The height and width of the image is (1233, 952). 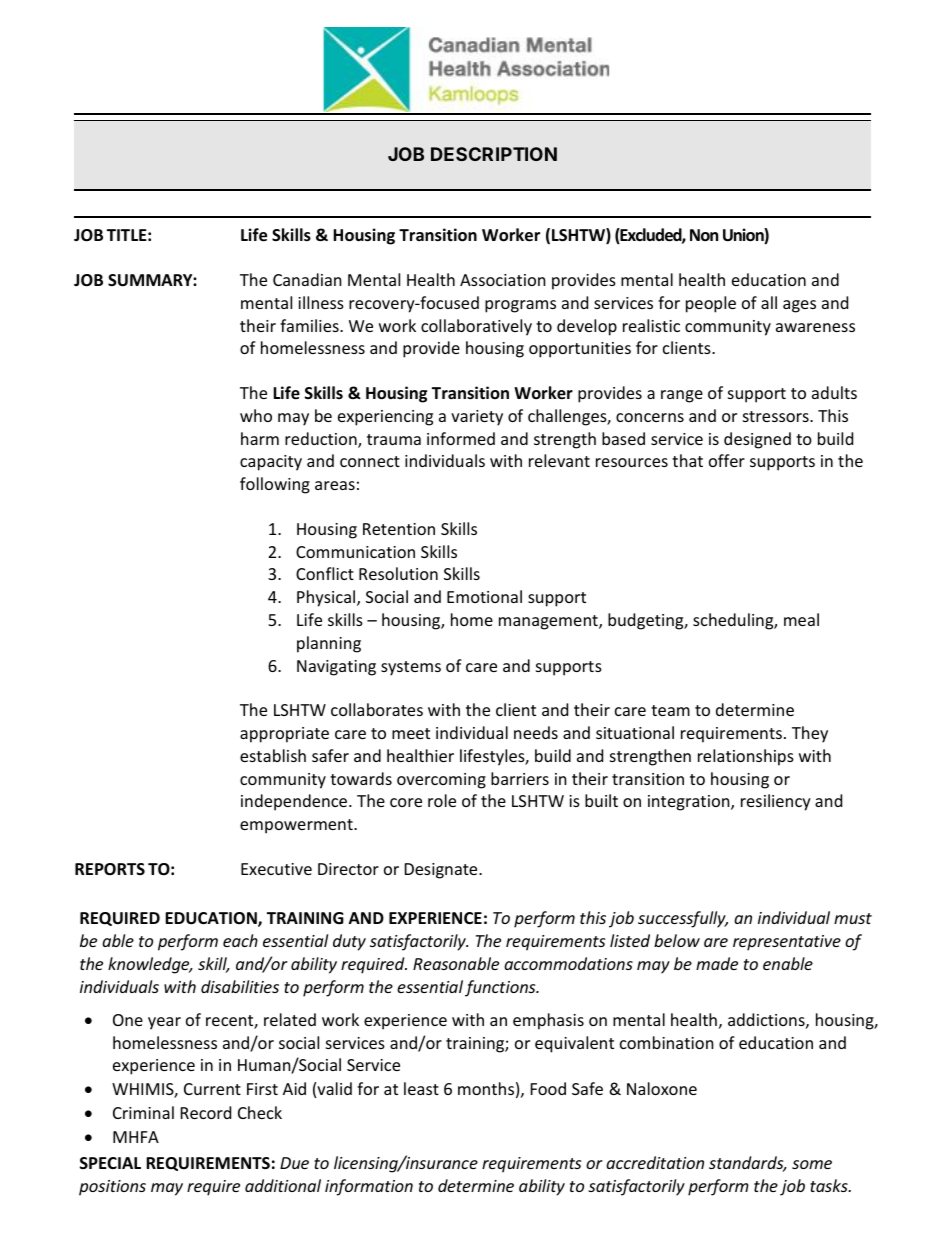 What do you see at coordinates (307, 279) in the image?
I see `Canadian` at bounding box center [307, 279].
